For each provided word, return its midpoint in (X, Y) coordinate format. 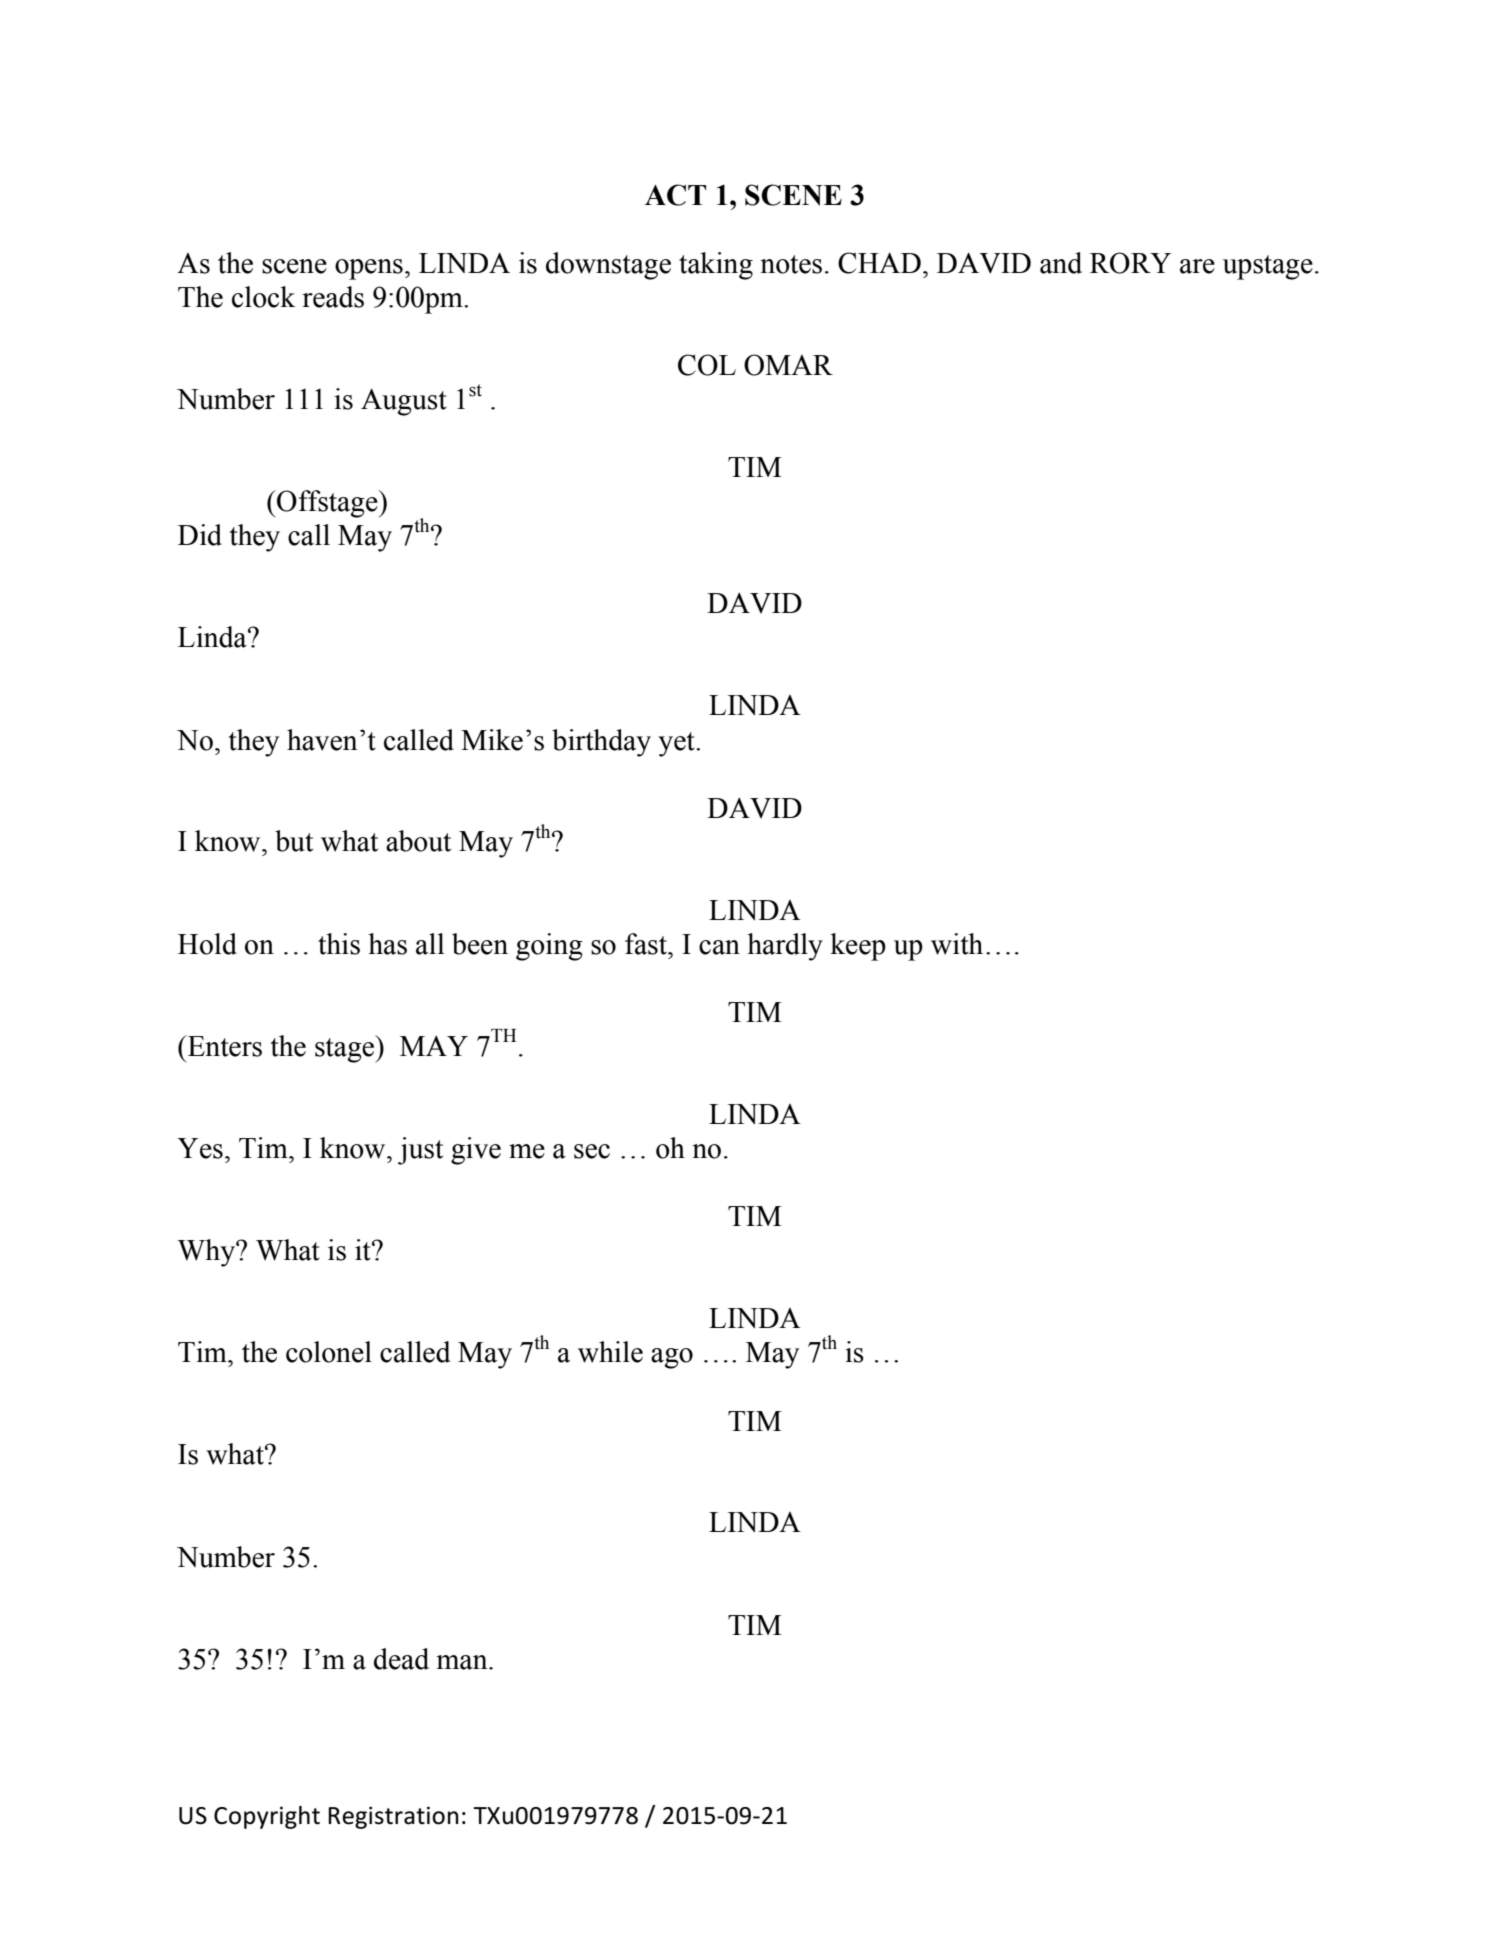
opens (369, 269)
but (294, 841)
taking (716, 266)
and (1061, 263)
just (420, 1151)
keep (858, 947)
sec (592, 1151)
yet (677, 744)
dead (401, 1659)
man (463, 1662)
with (957, 944)
